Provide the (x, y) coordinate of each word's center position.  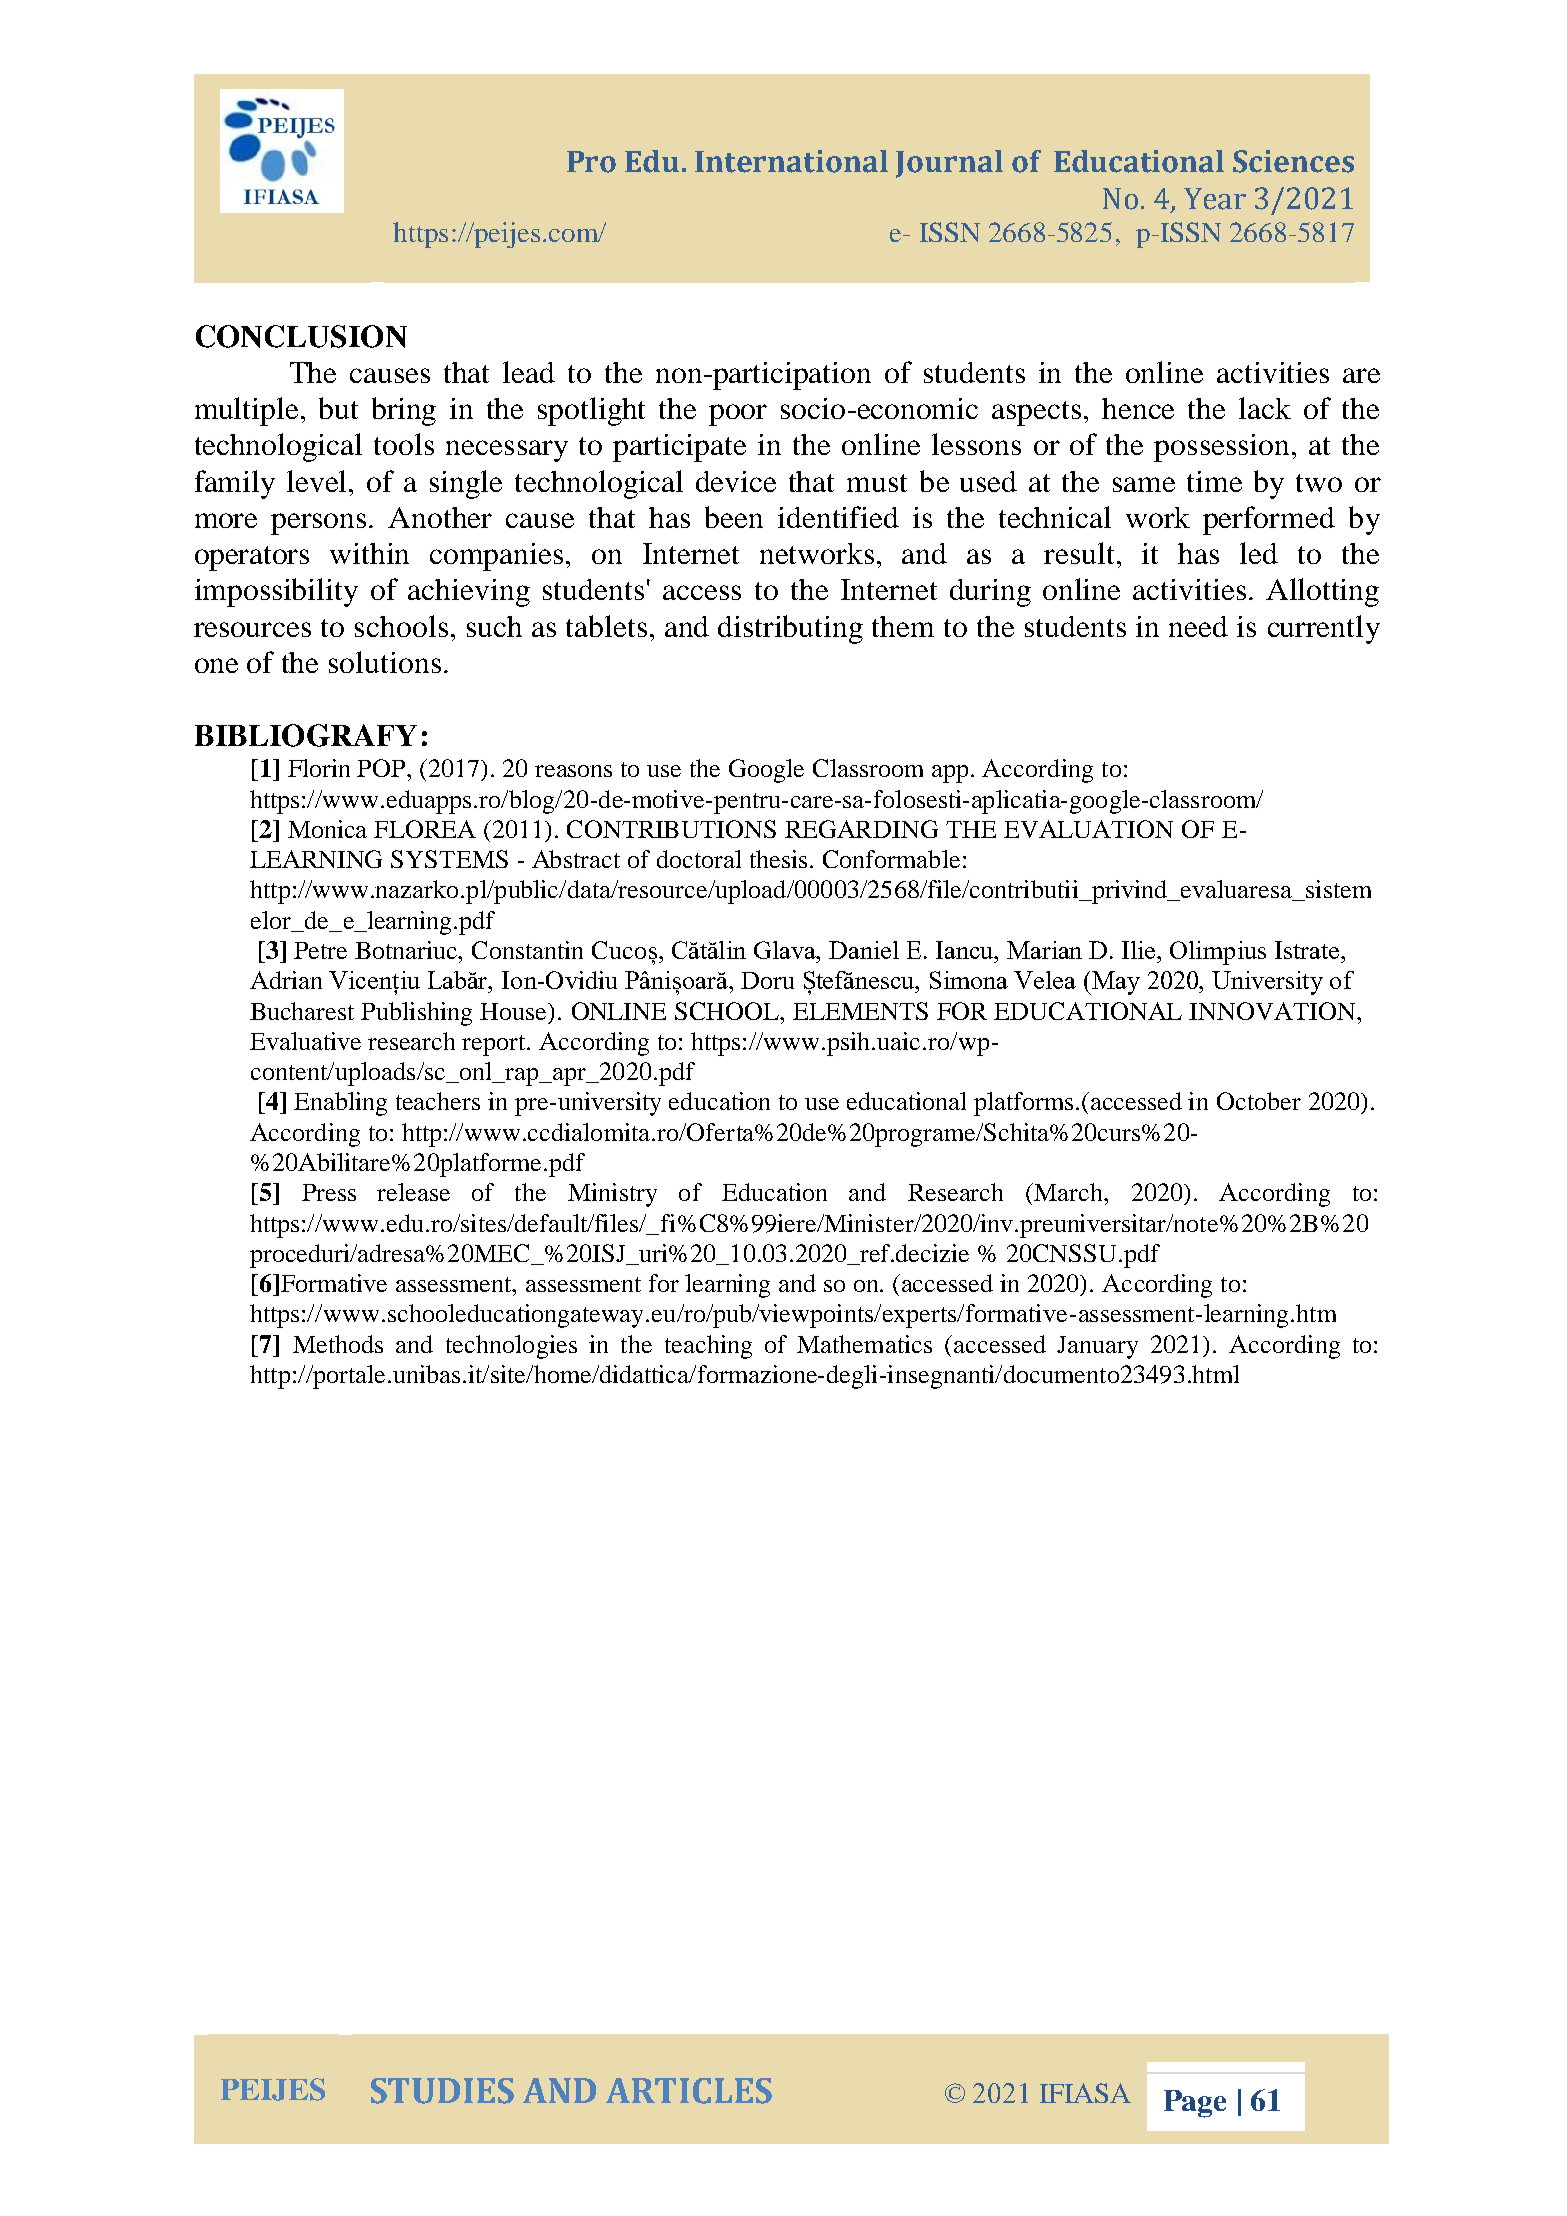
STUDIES (442, 2091)
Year (1215, 199)
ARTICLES (689, 2091)
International (791, 161)
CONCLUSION (301, 336)
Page (1195, 2104)
